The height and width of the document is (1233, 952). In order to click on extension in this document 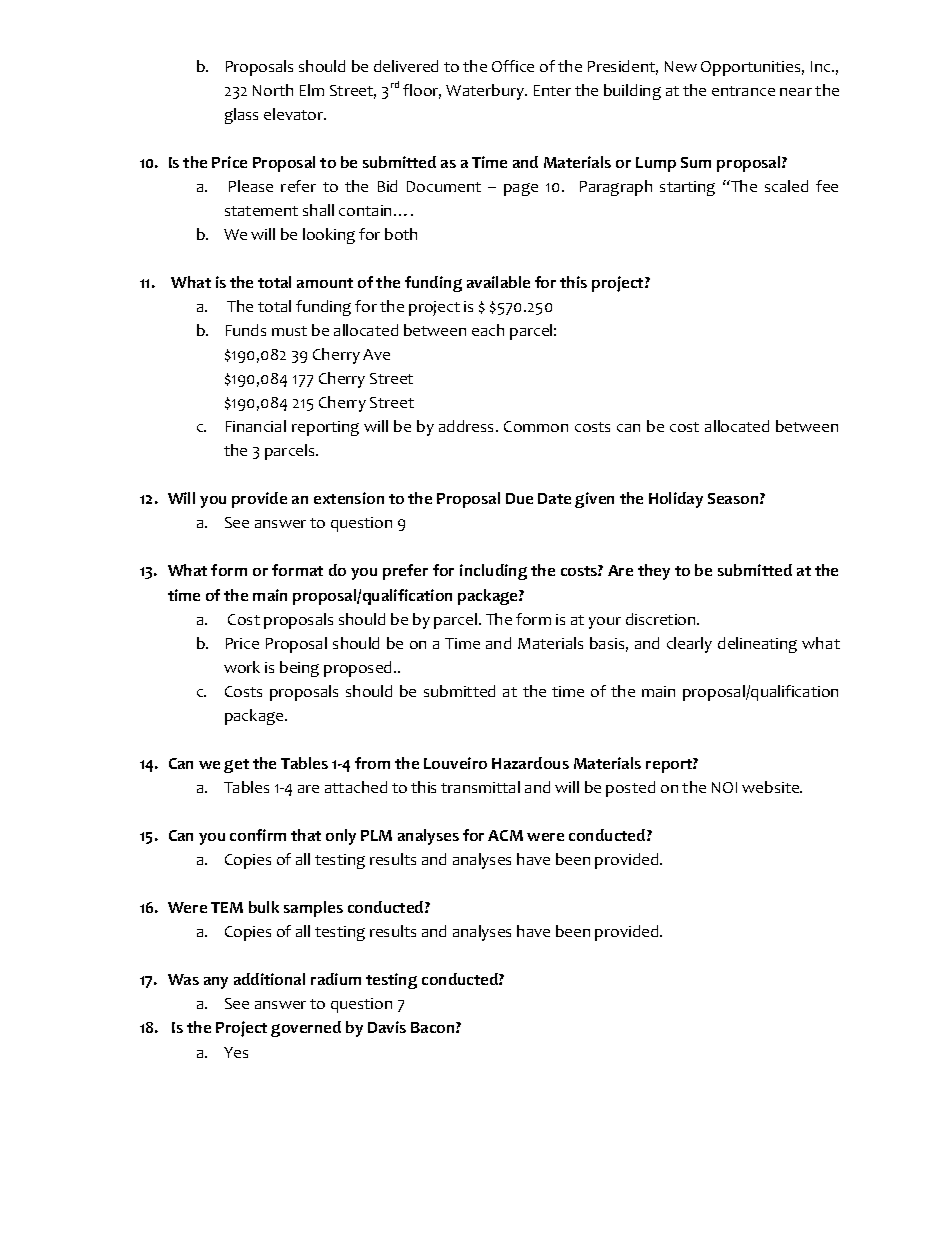, I will do `click(349, 498)`.
